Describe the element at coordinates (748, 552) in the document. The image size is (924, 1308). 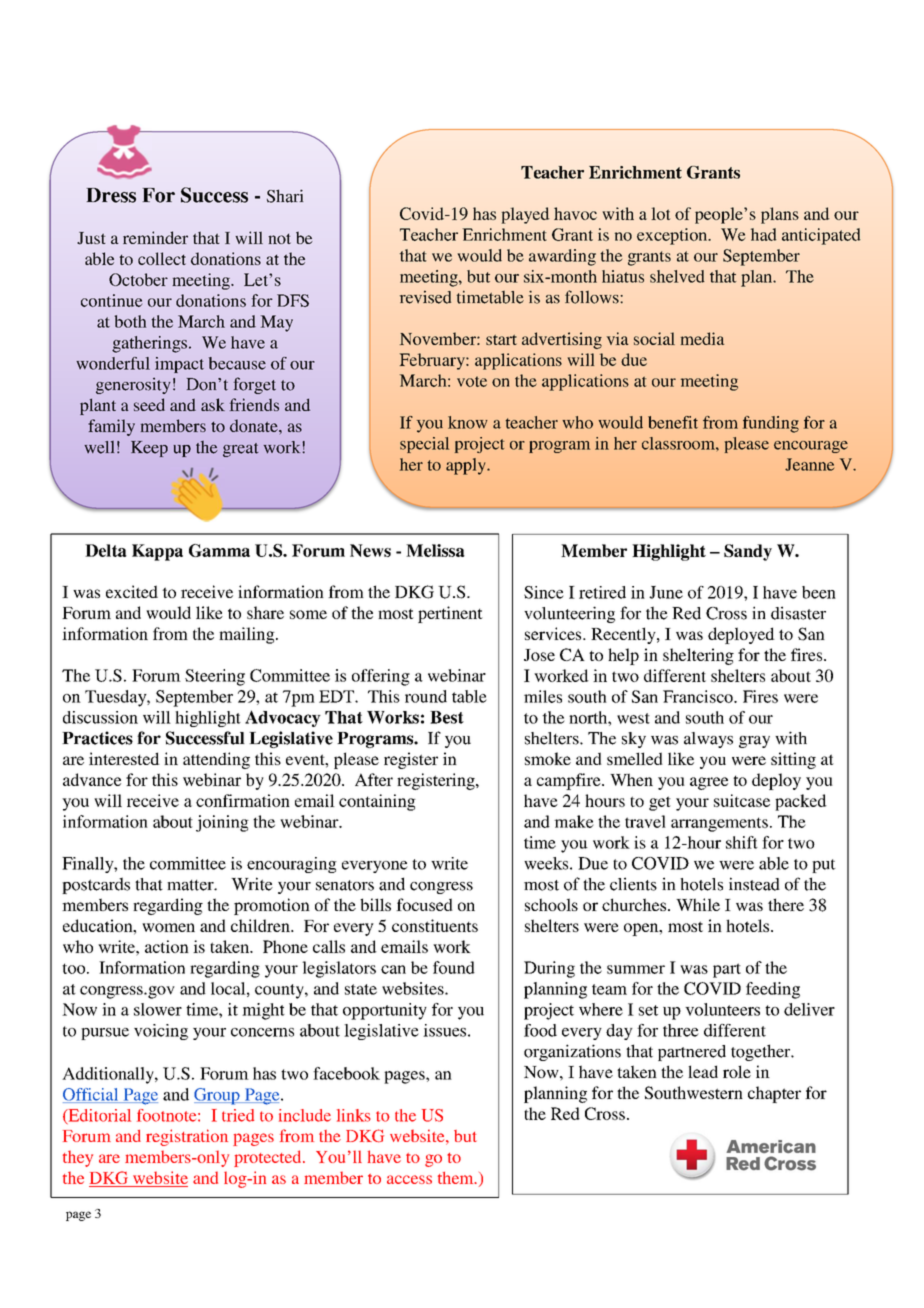
I see `Sandy` at that location.
